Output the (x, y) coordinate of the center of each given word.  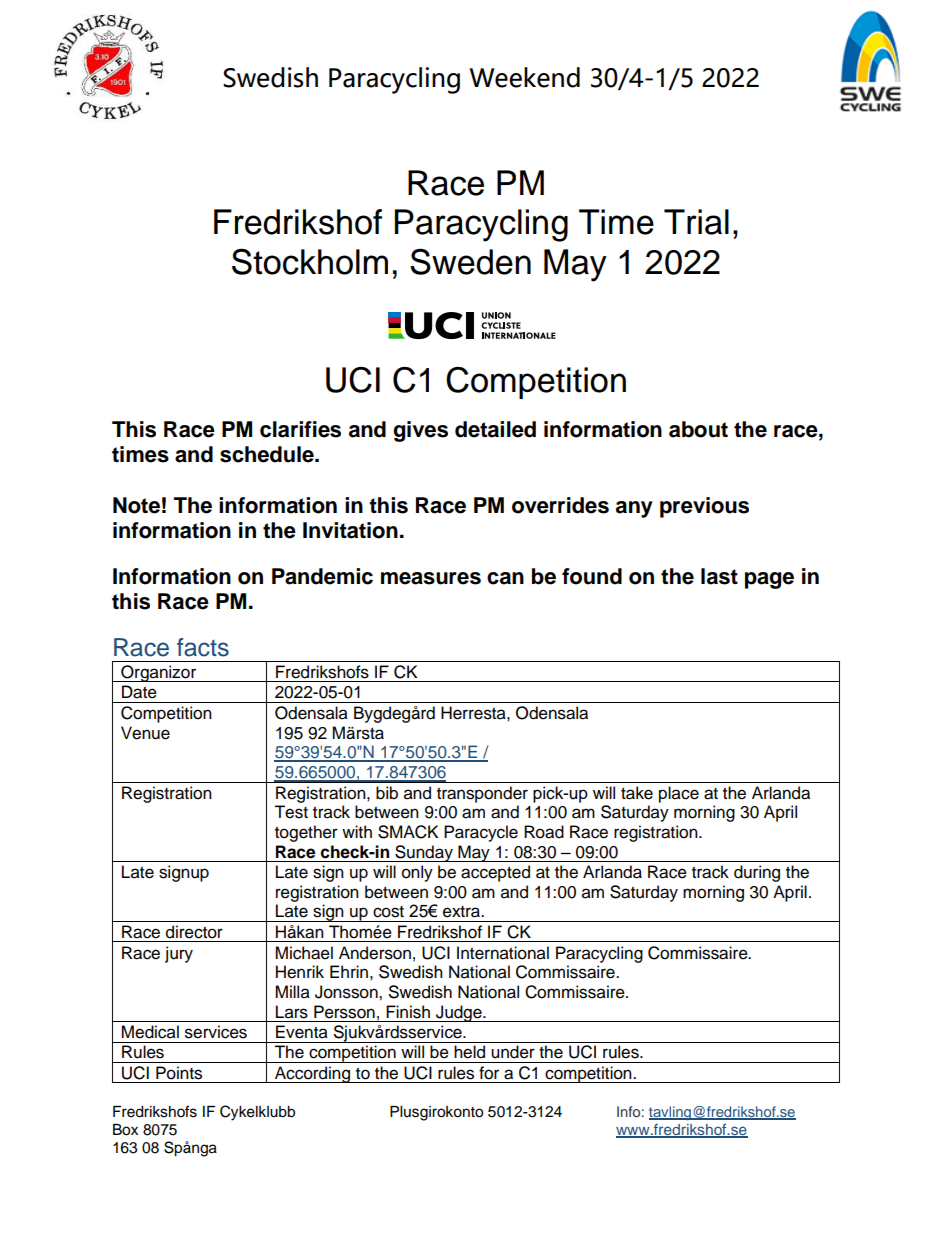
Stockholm (310, 261)
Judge (459, 1013)
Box (125, 1130)
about (698, 429)
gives (420, 431)
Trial (696, 222)
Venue (145, 733)
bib (387, 793)
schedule (268, 454)
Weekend (524, 77)
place (679, 794)
